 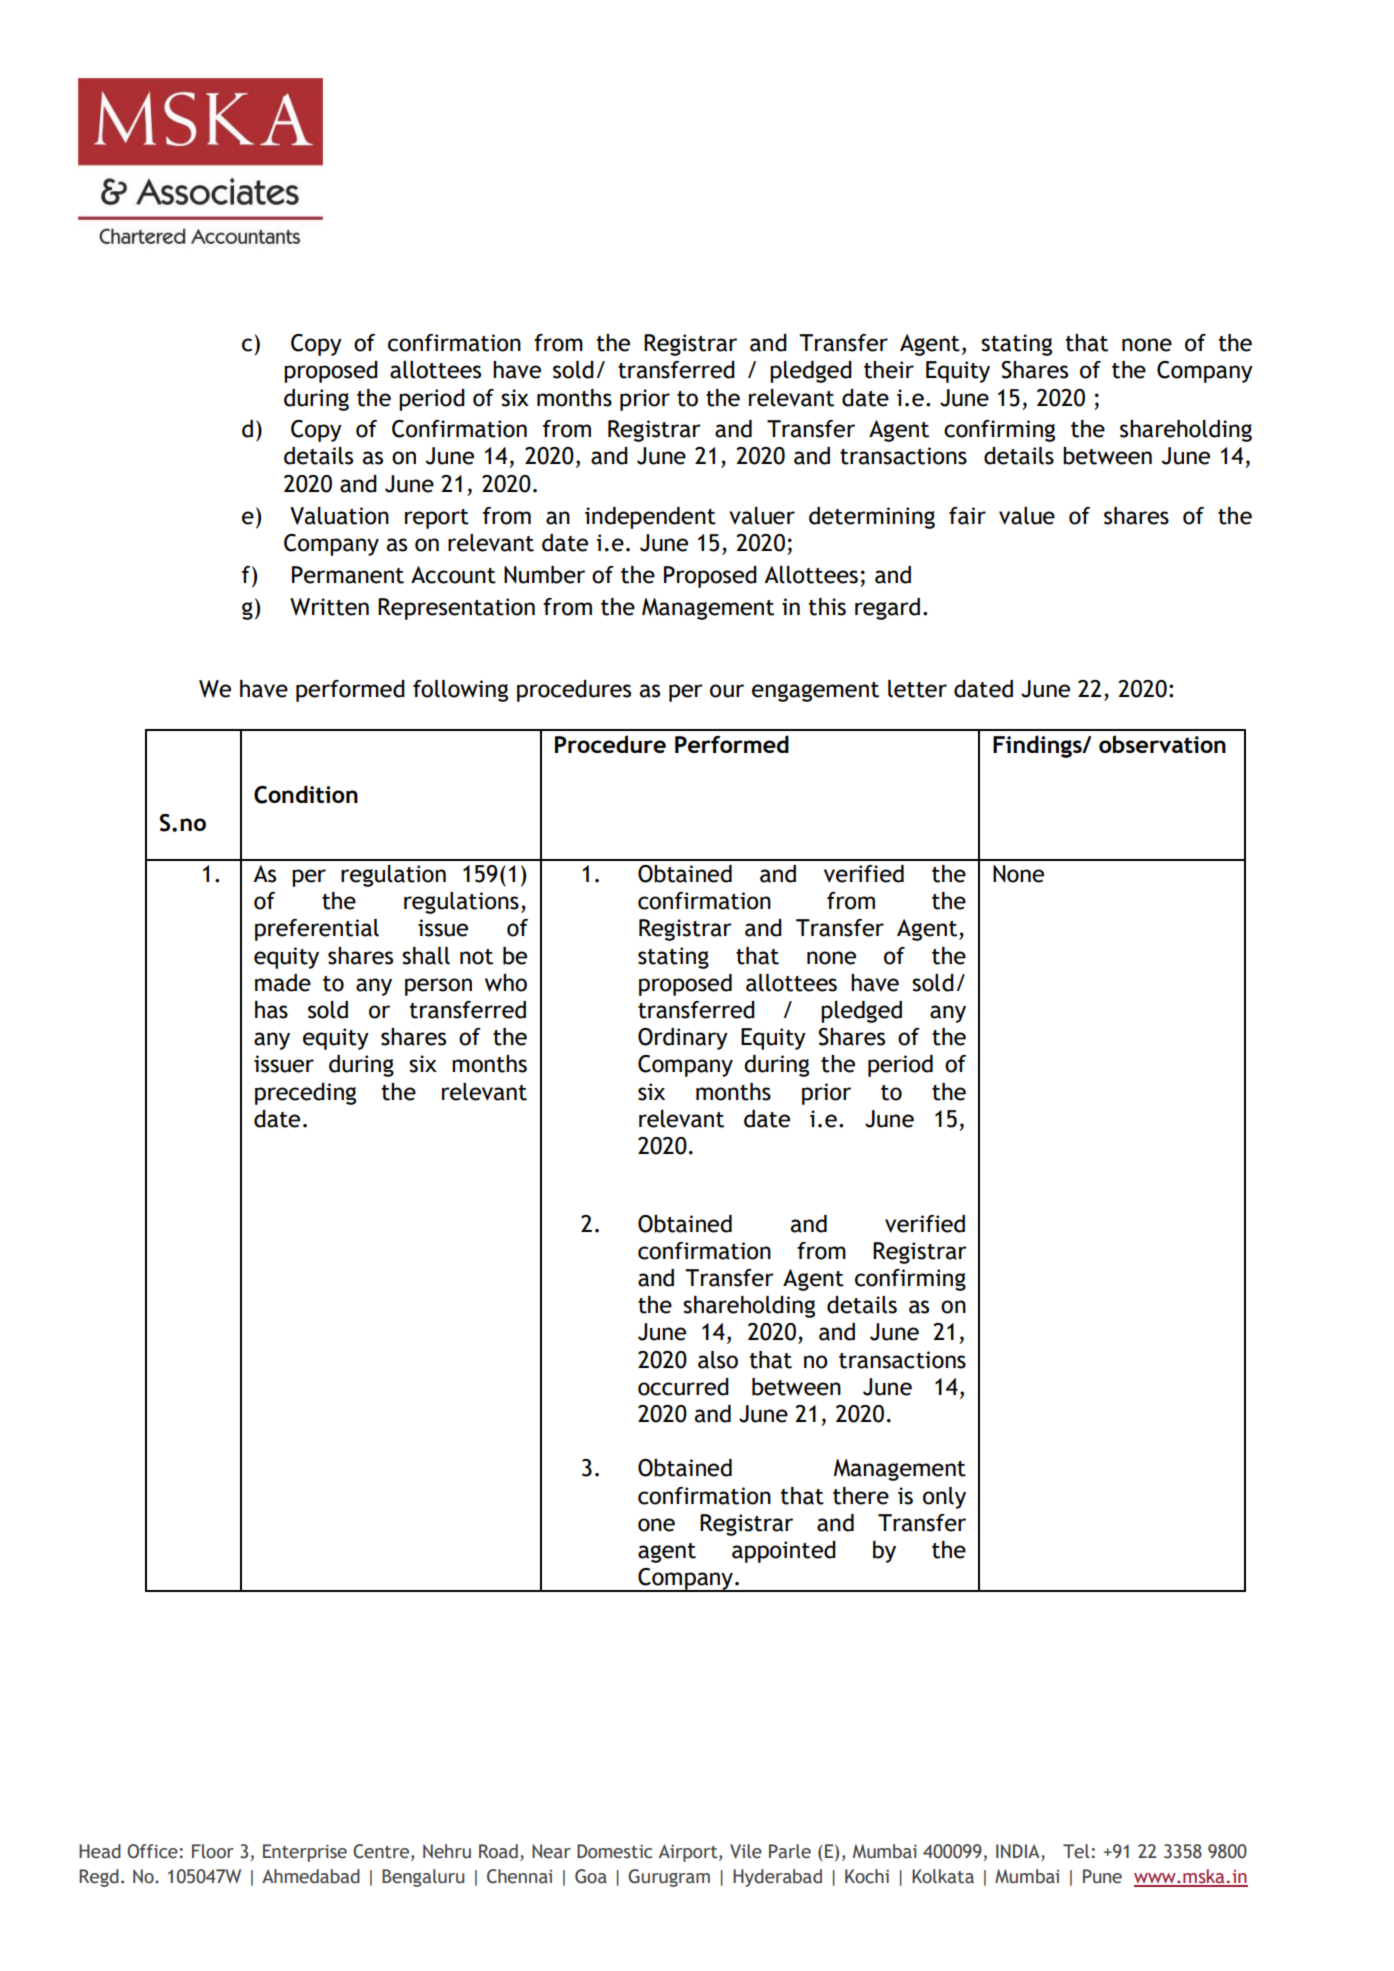 I want to click on Ordinary, so click(x=683, y=1039).
